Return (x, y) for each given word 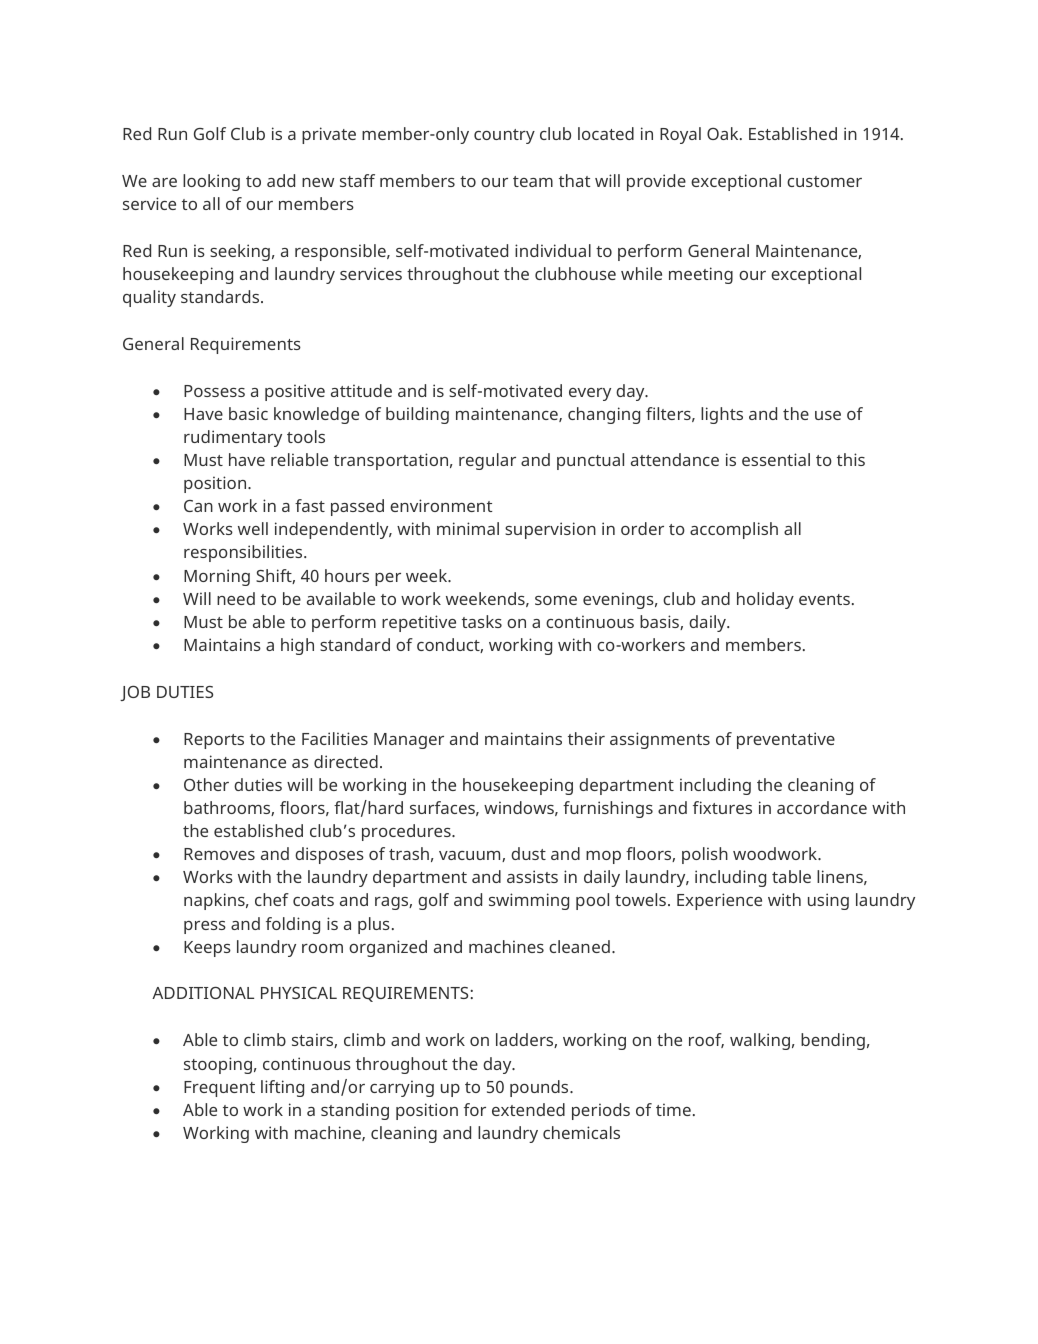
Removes (219, 854)
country (504, 136)
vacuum (471, 856)
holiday (765, 600)
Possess (214, 391)
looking (211, 182)
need (236, 598)
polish (705, 855)
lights (722, 415)
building (417, 415)
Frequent (219, 1089)
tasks (482, 621)
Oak (724, 133)
